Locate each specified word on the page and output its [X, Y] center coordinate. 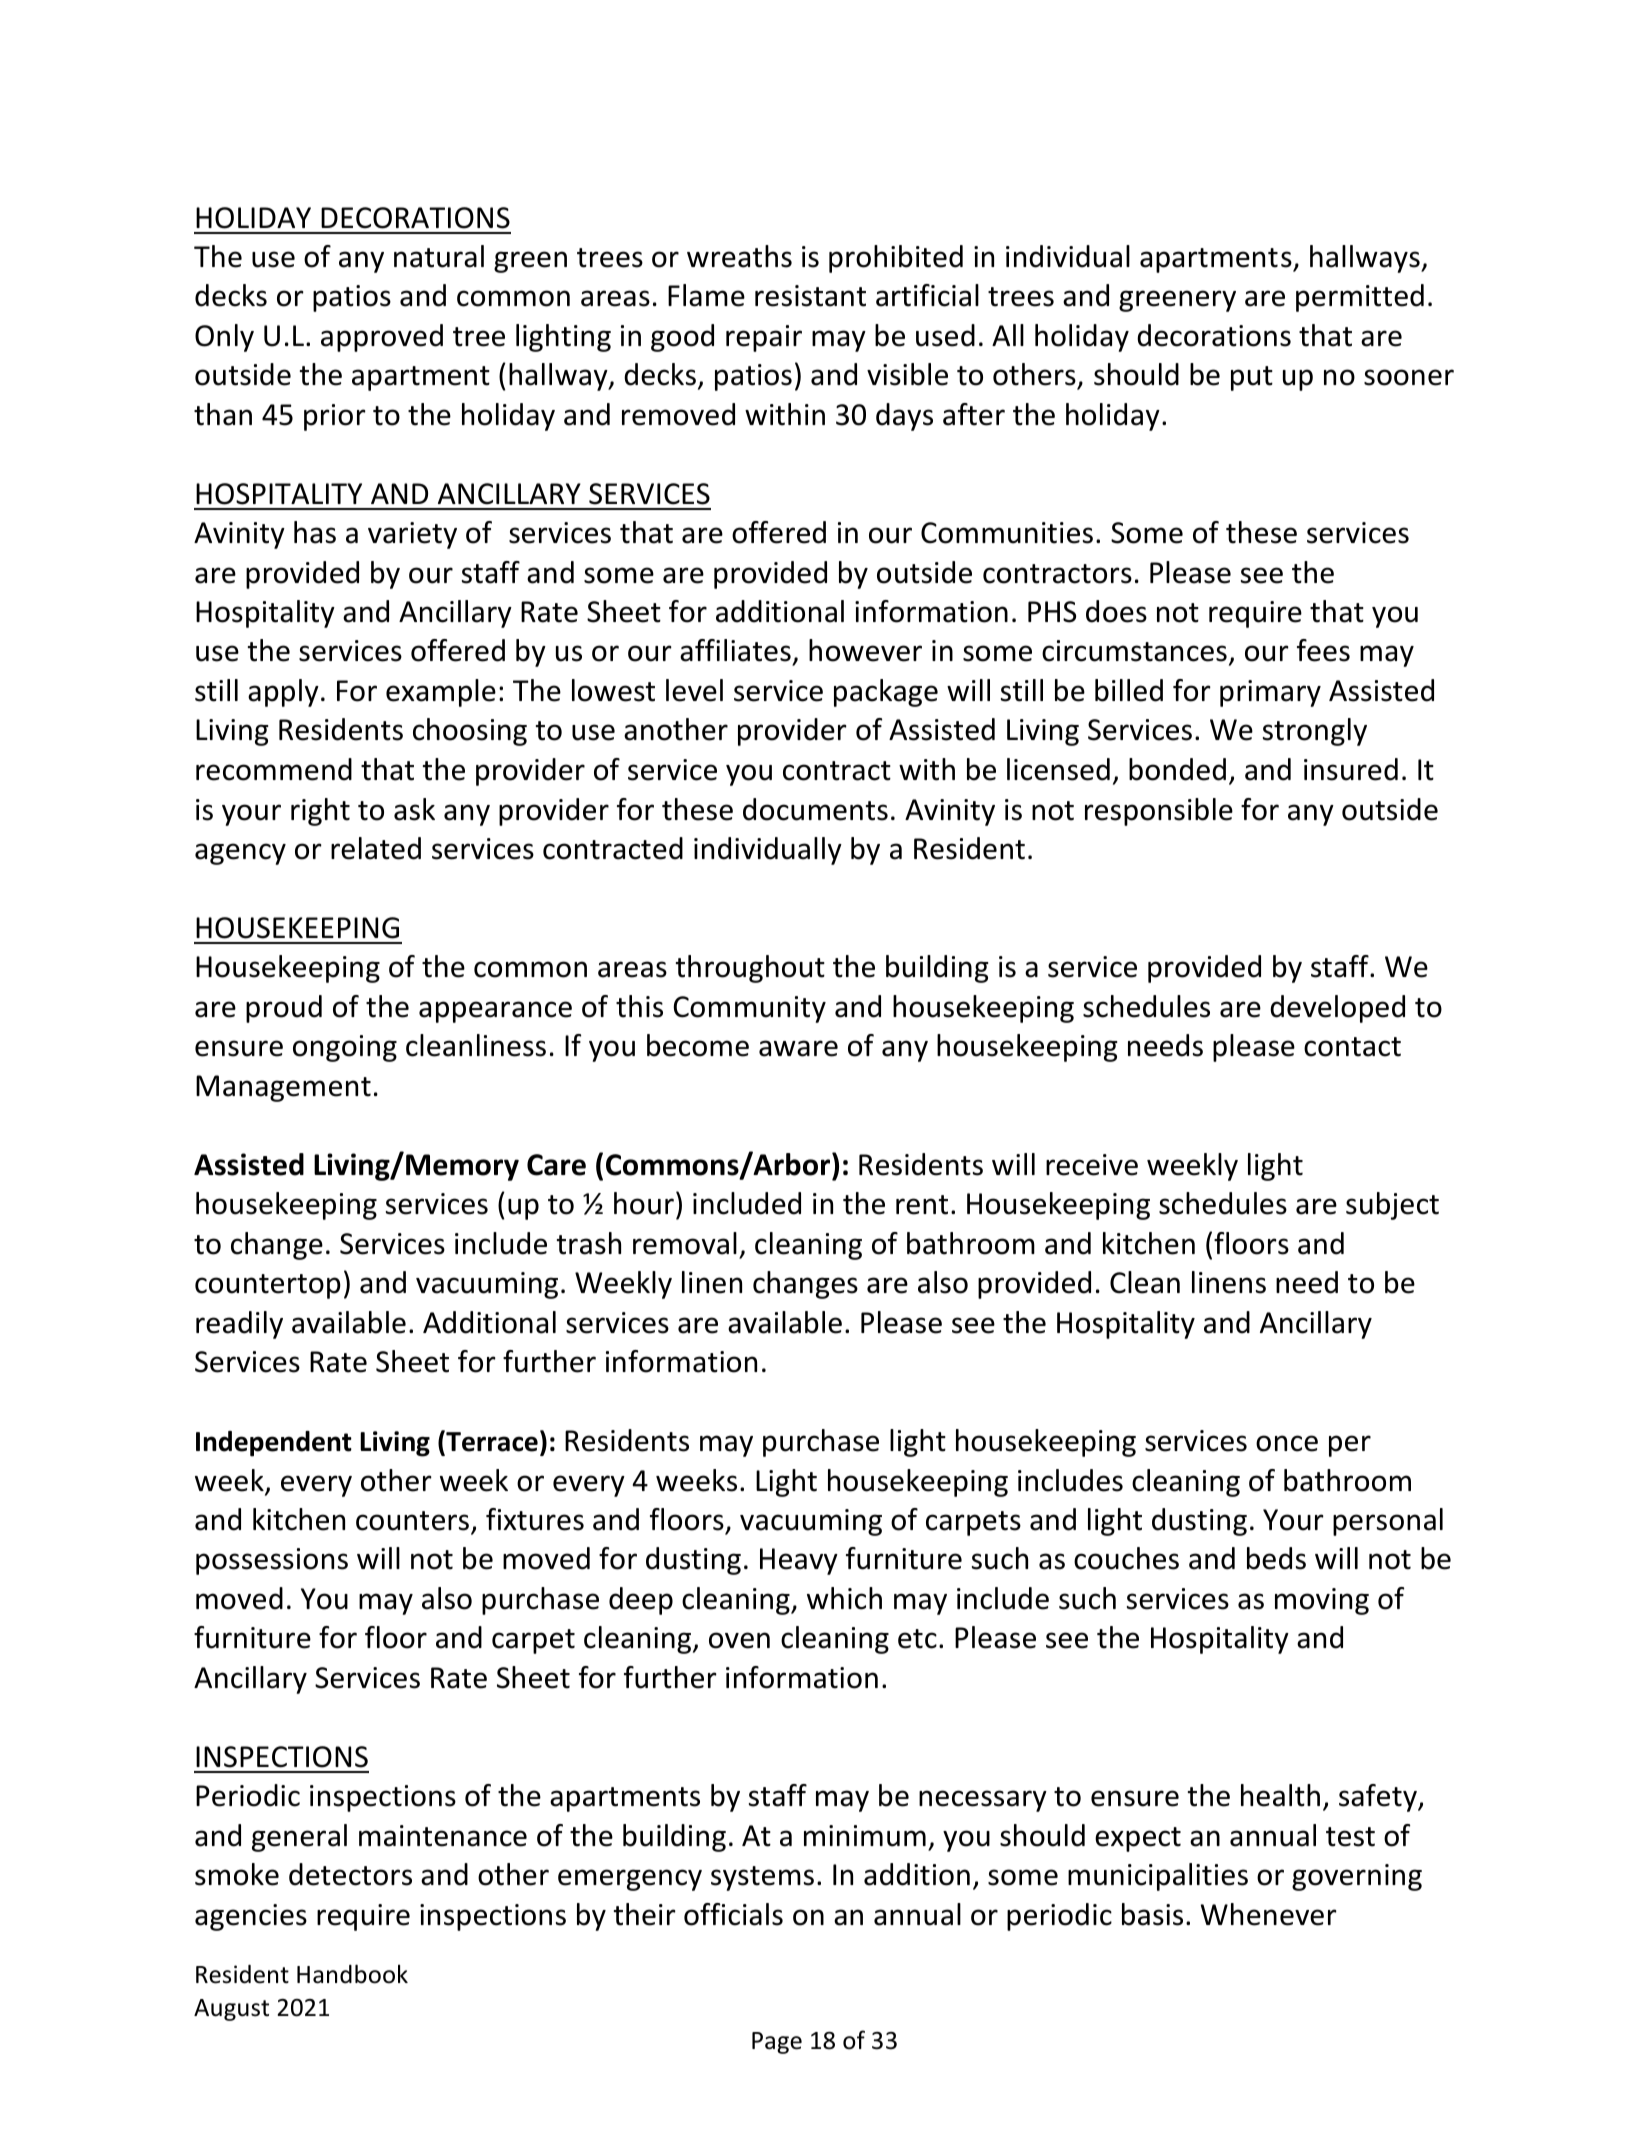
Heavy [799, 1561]
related [376, 848]
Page [777, 2043]
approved [382, 338]
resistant [810, 296]
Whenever [1269, 1914]
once [1287, 1443]
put [1252, 378]
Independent [274, 1444]
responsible [1159, 812]
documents [815, 809]
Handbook [352, 1974]
